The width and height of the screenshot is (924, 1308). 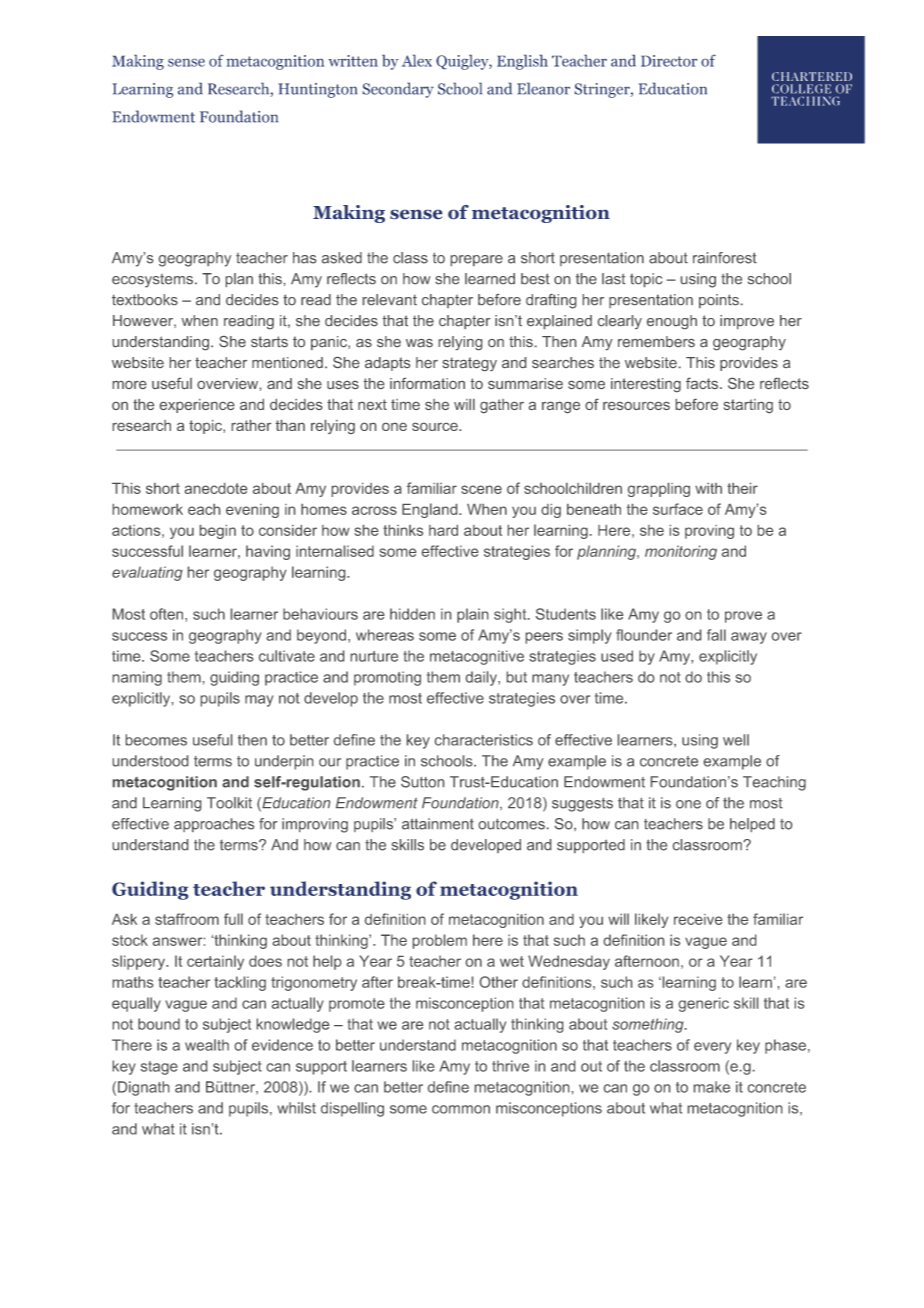 What do you see at coordinates (681, 552) in the screenshot?
I see `monitoring` at bounding box center [681, 552].
